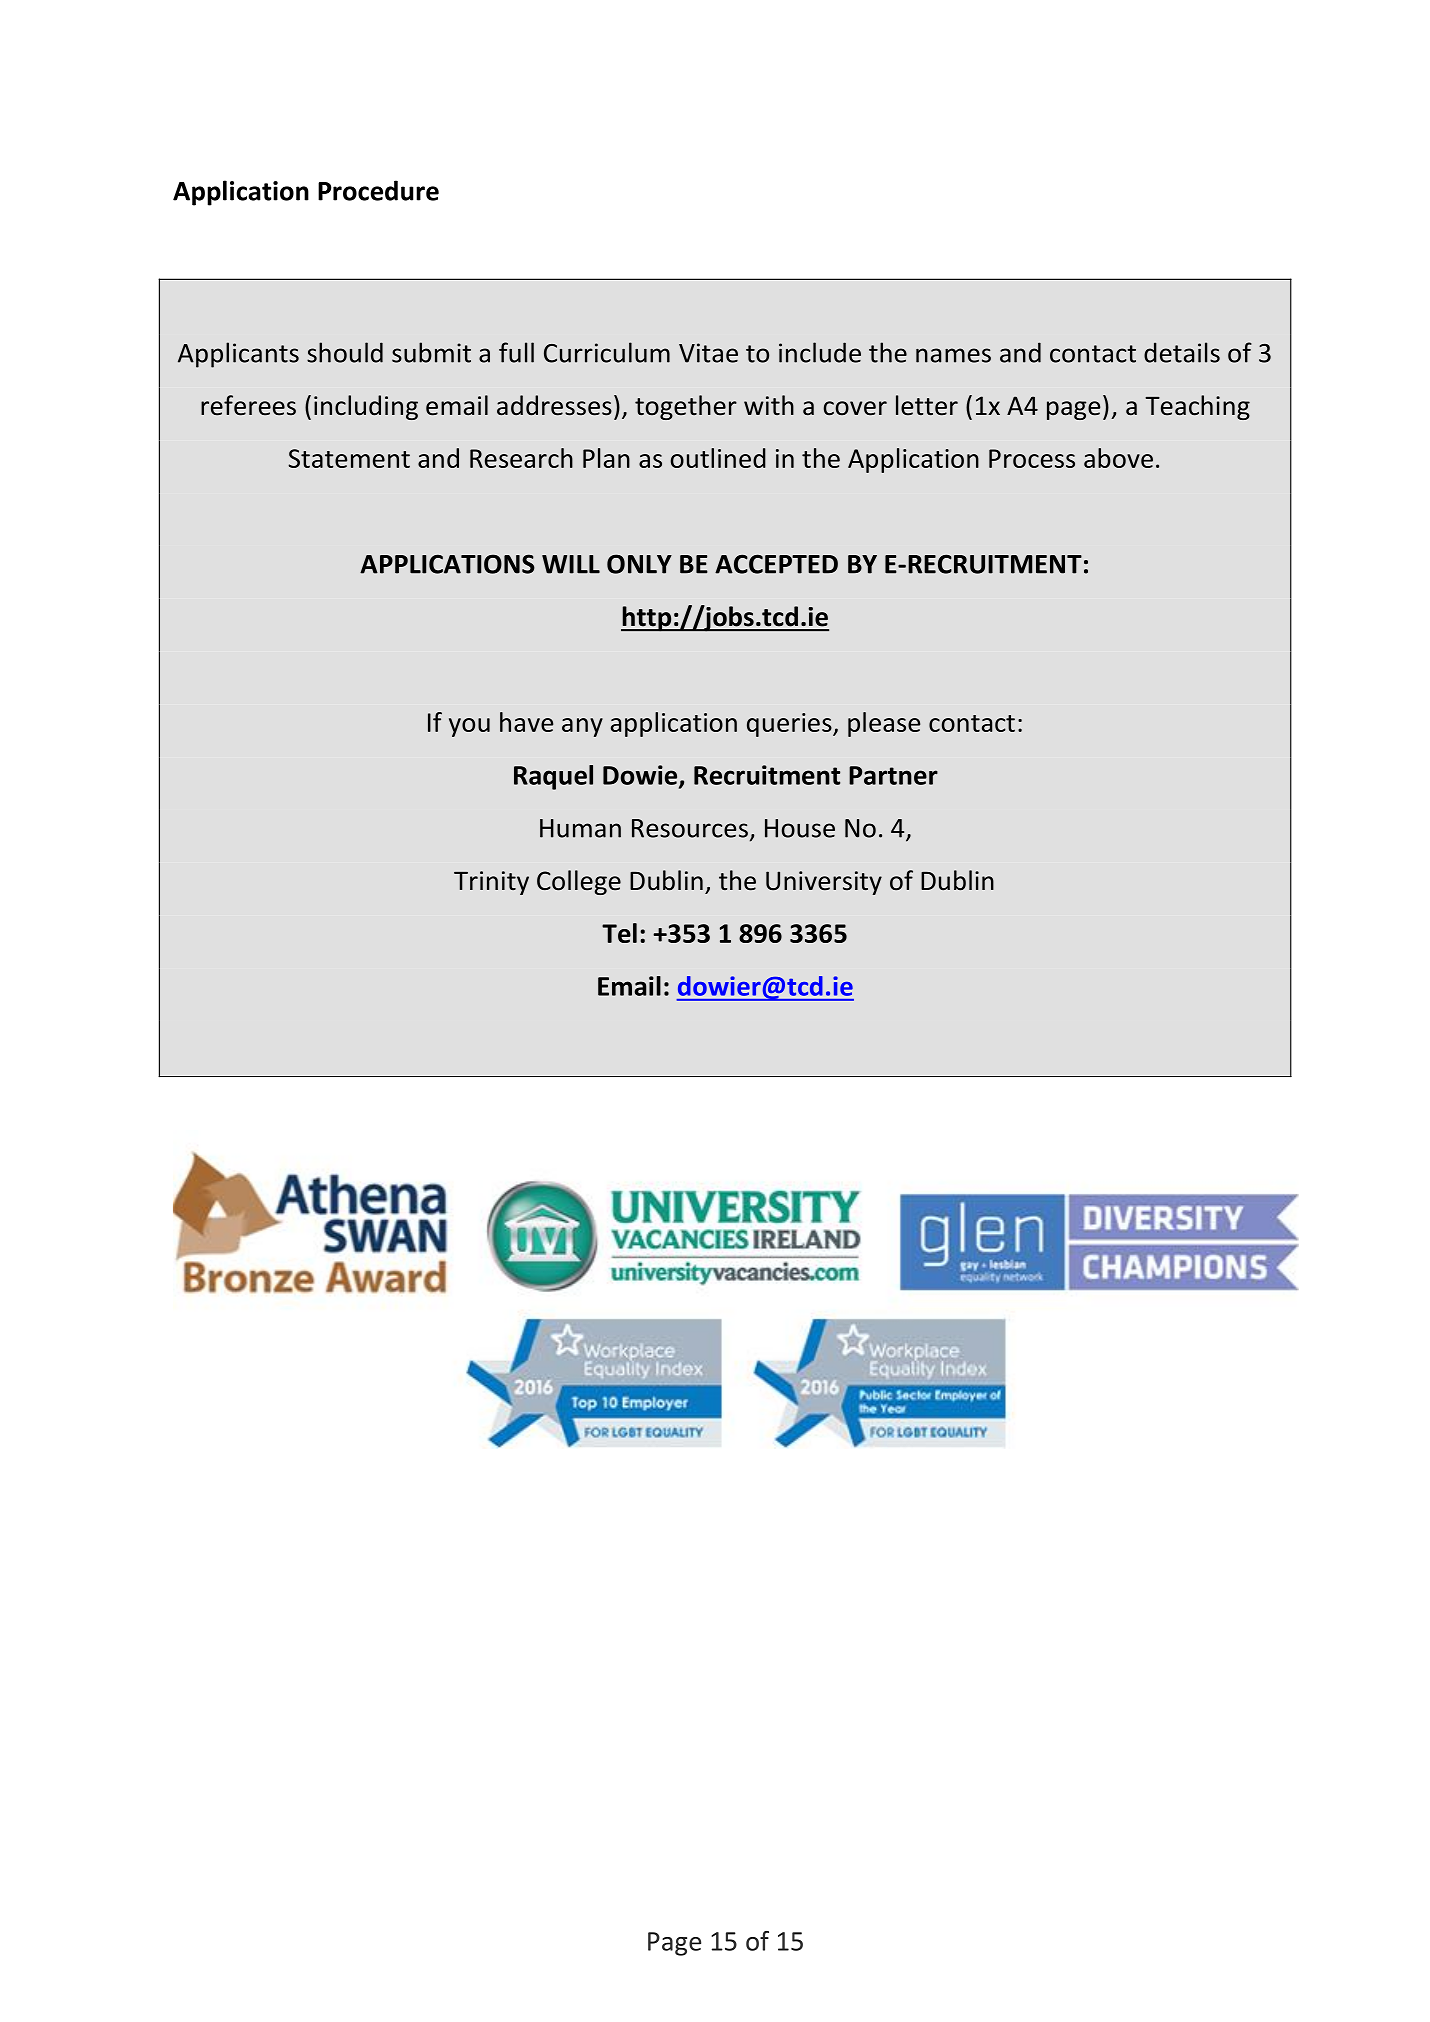  Describe the element at coordinates (1182, 352) in the document. I see `details` at that location.
